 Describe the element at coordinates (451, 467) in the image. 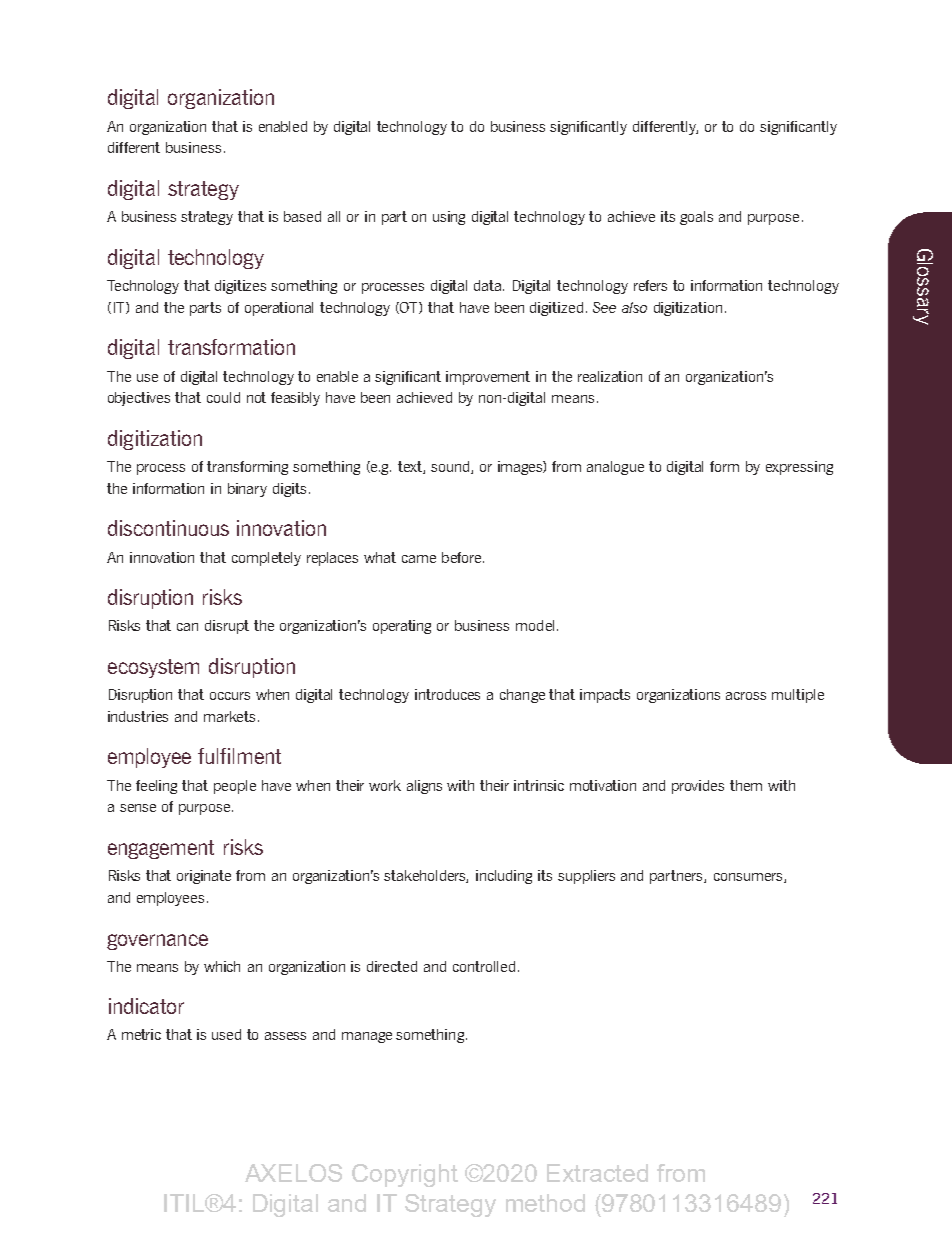

I see `sound` at that location.
